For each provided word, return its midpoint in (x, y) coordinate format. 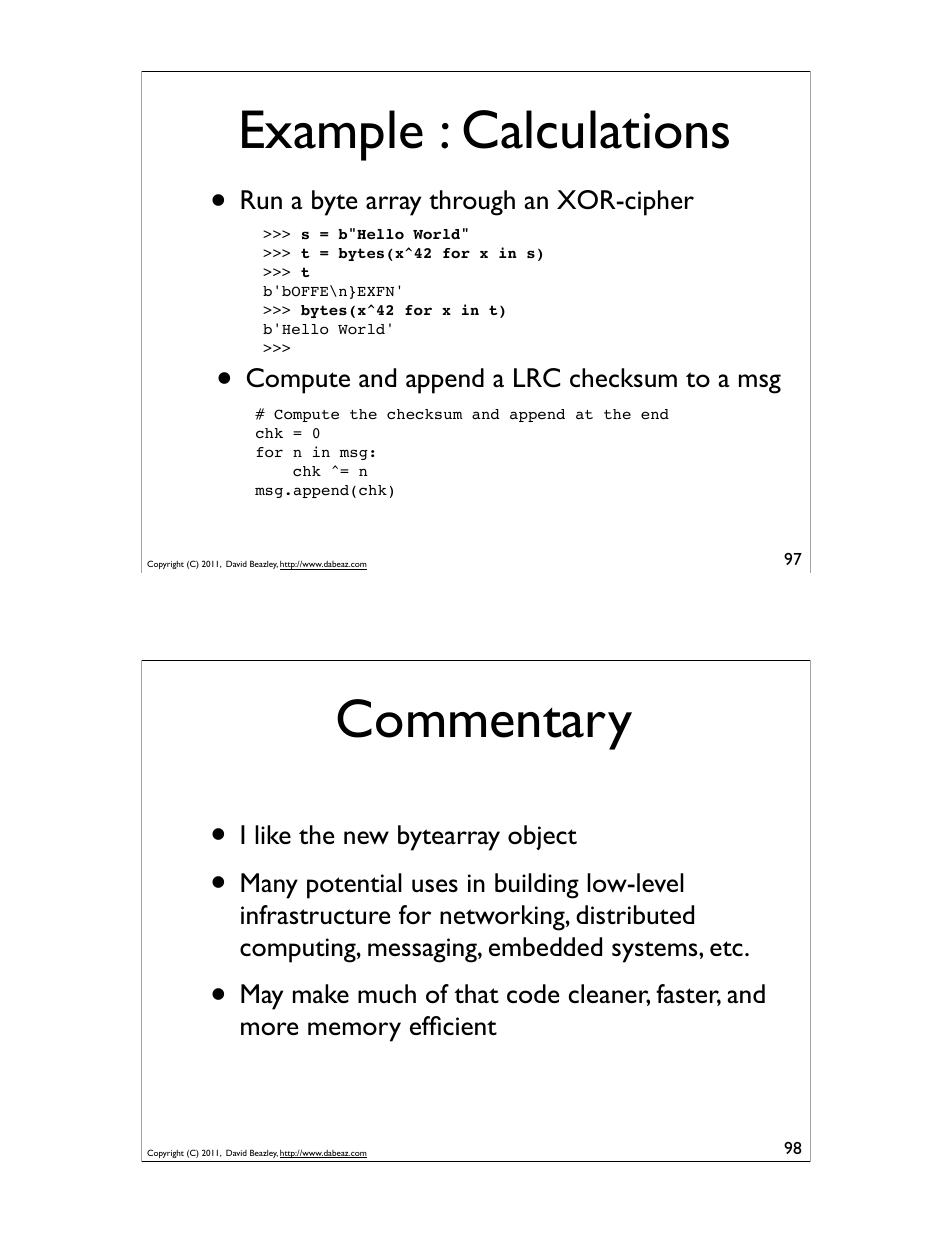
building (537, 886)
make (321, 993)
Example (332, 135)
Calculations (596, 129)
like (273, 834)
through (472, 203)
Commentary (484, 724)
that (476, 993)
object (542, 837)
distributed (635, 915)
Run (261, 199)
